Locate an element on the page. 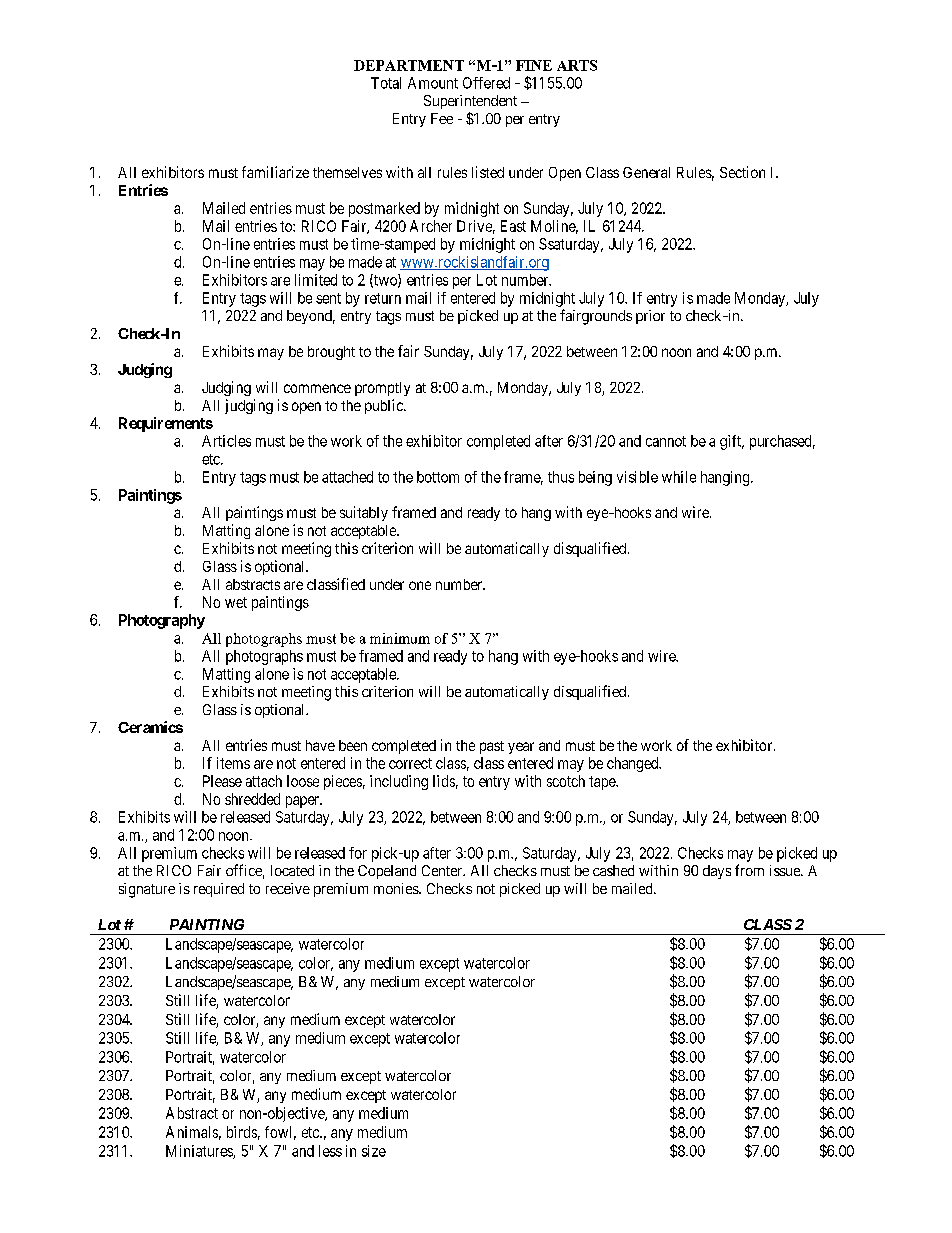  Section is located at coordinates (742, 172).
